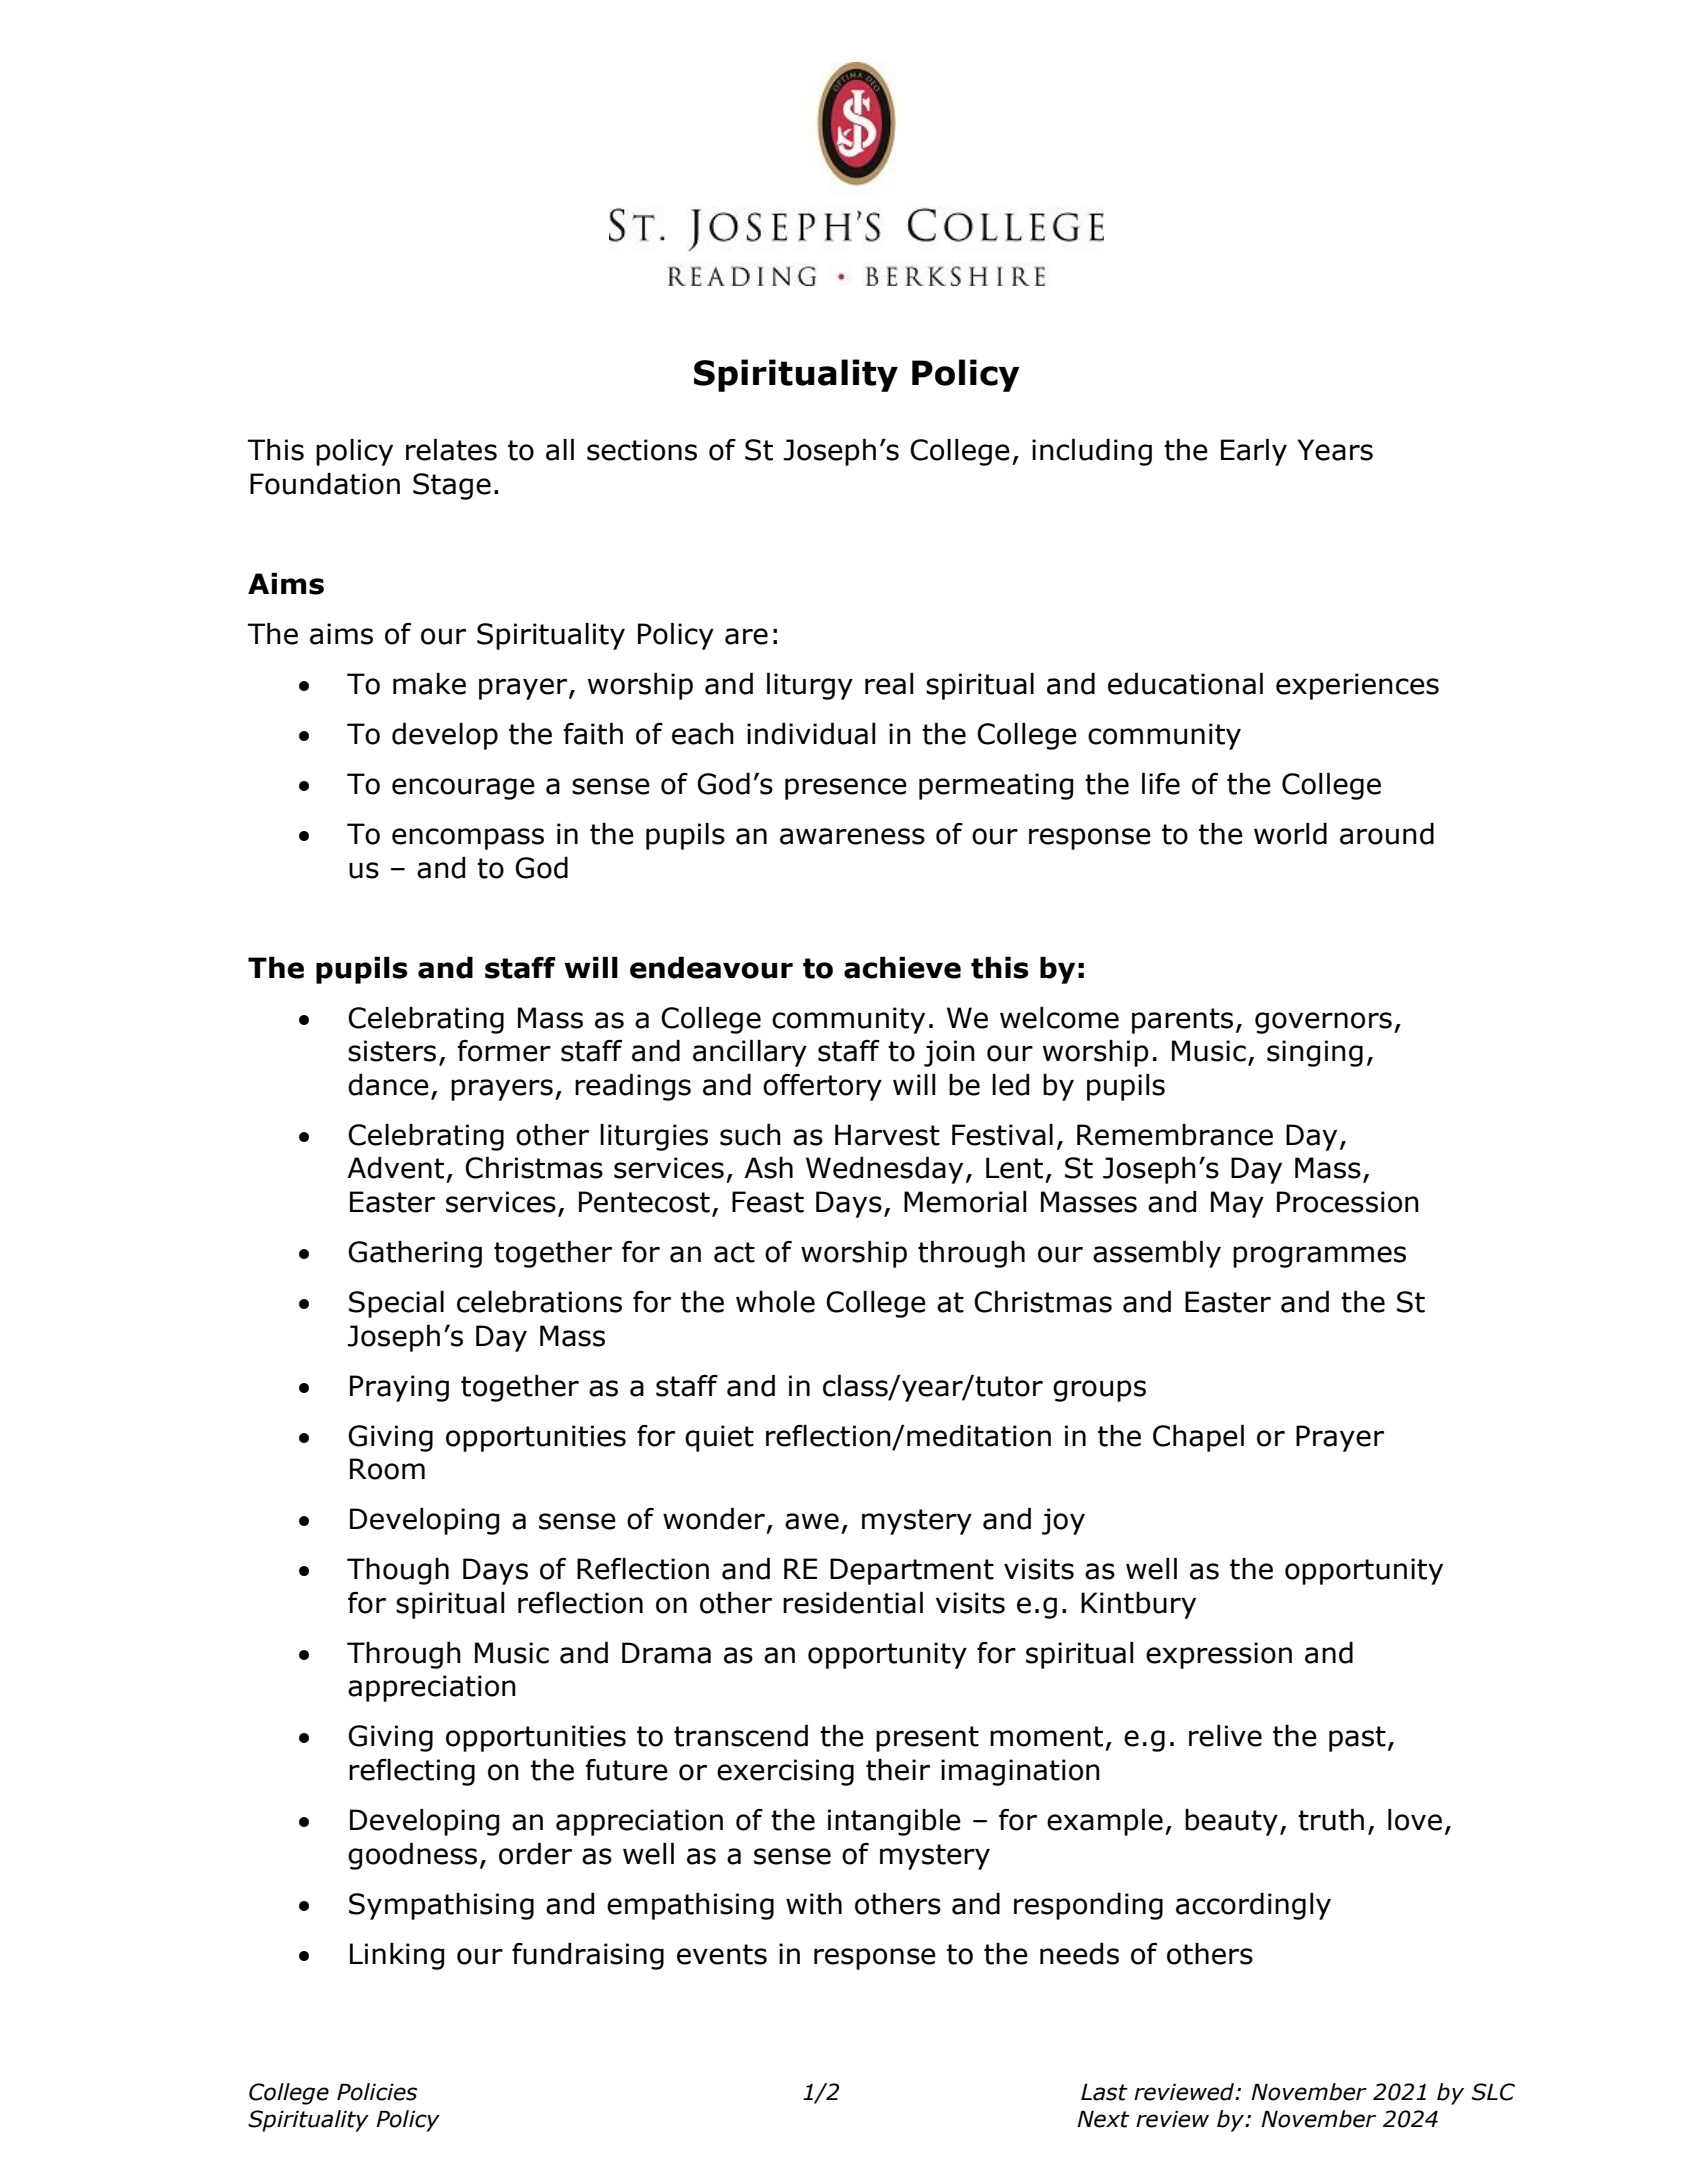  What do you see at coordinates (377, 2092) in the screenshot?
I see `Policies` at bounding box center [377, 2092].
